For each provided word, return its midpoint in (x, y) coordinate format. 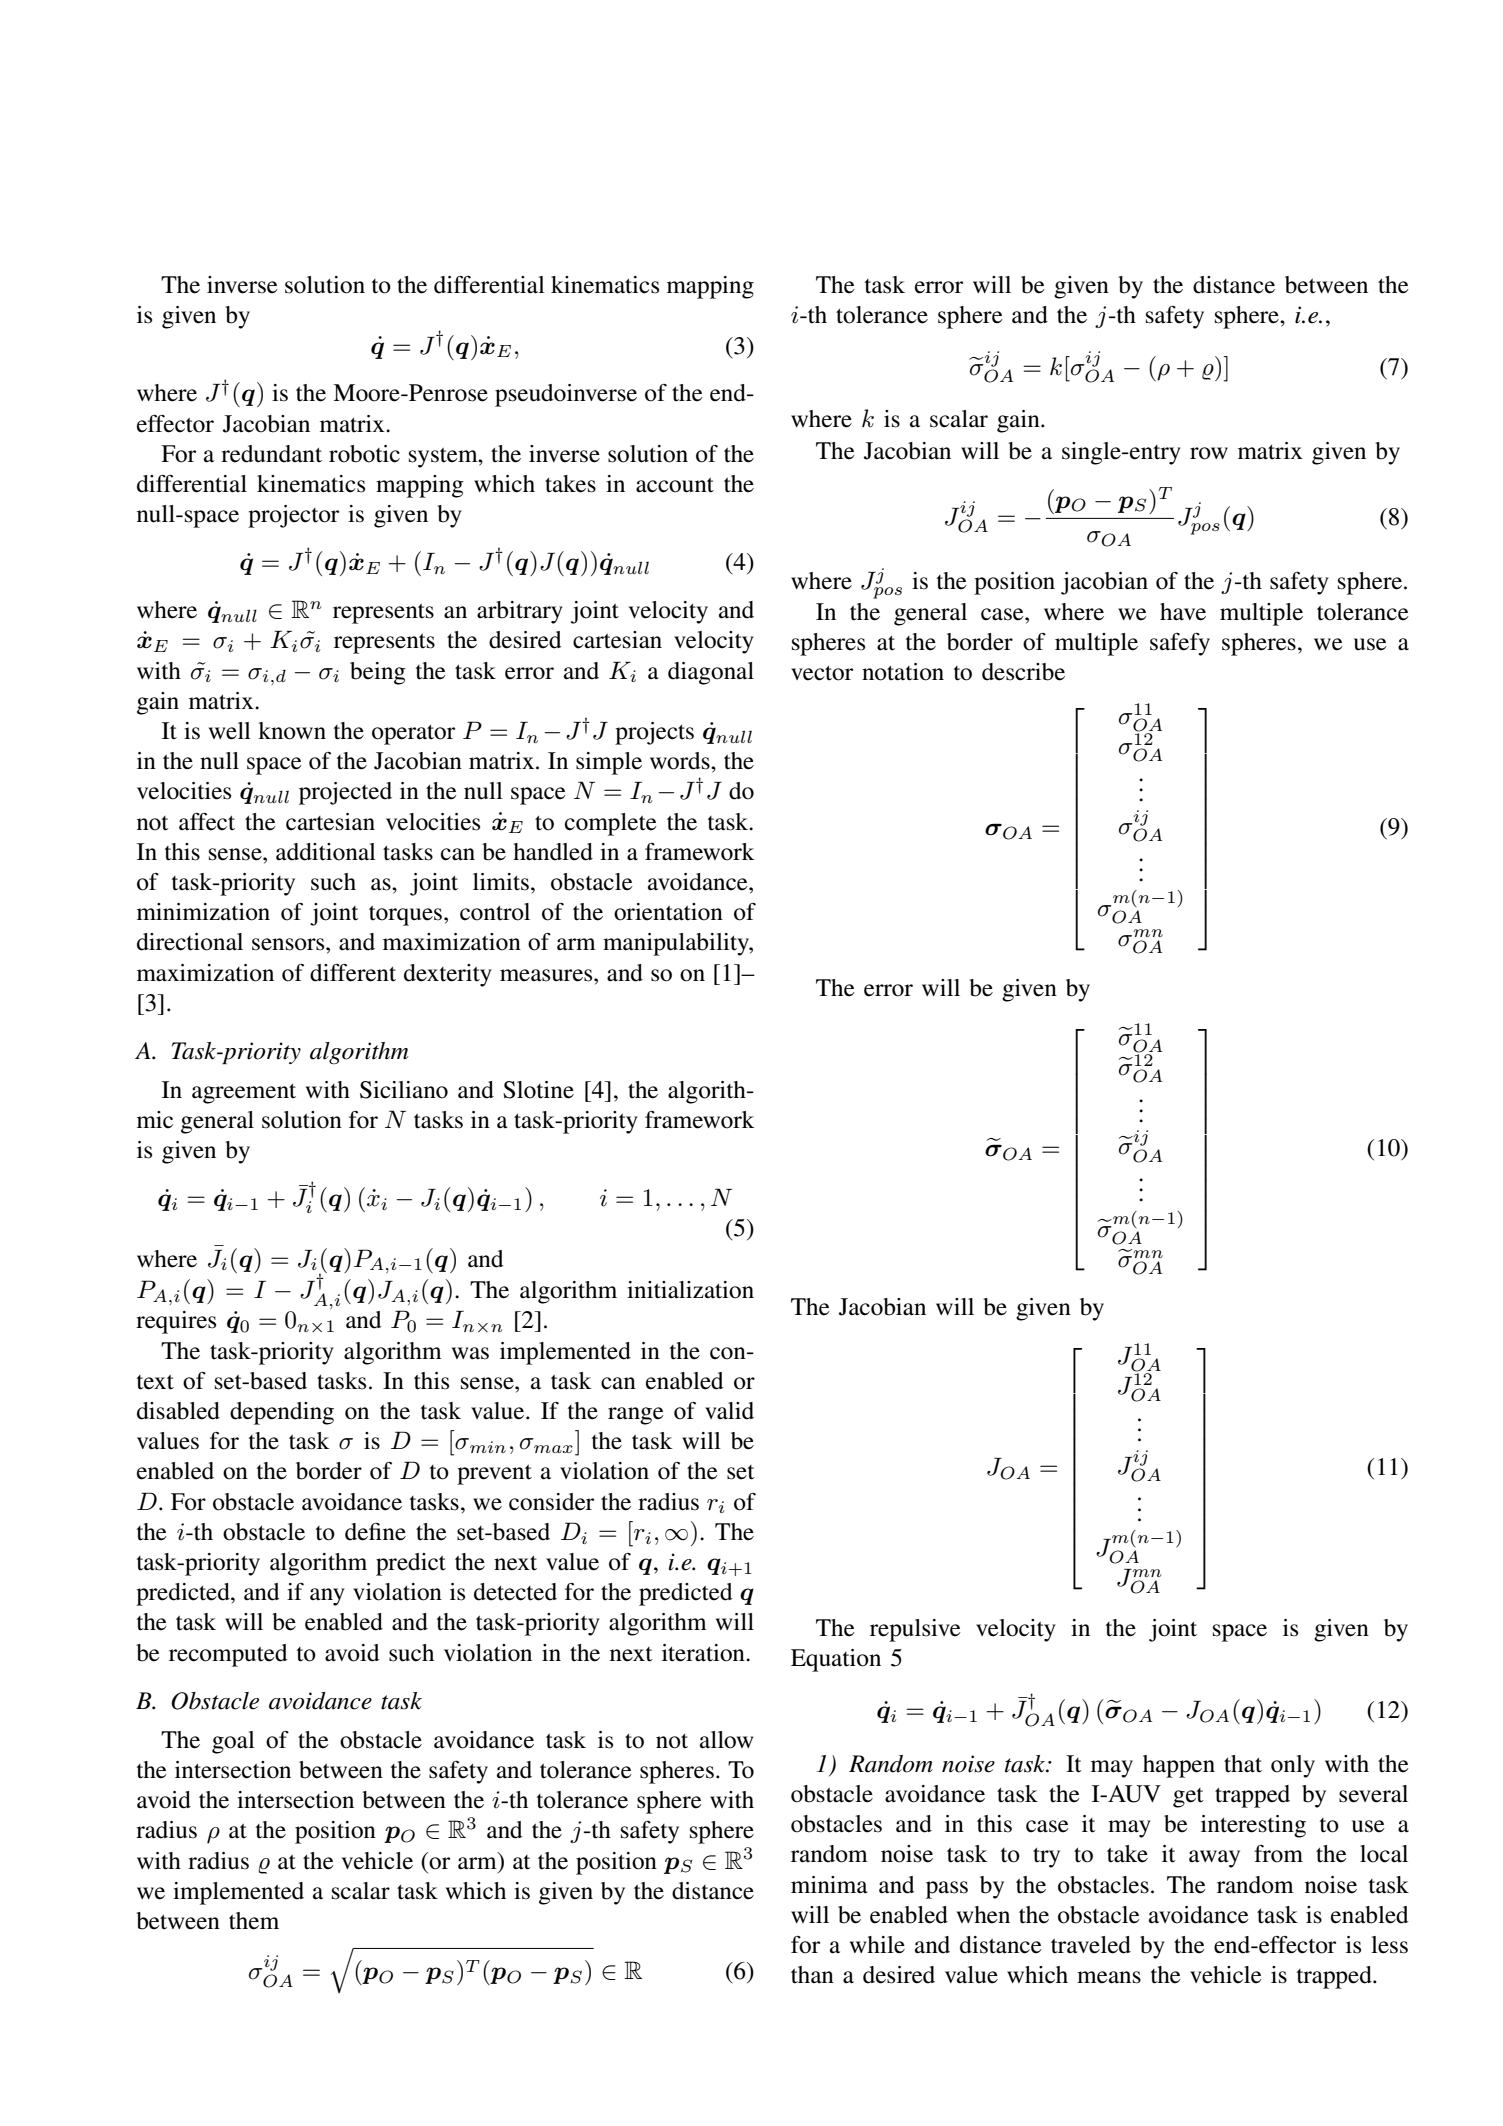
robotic (364, 454)
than (812, 1975)
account (675, 485)
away (1214, 1859)
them (254, 1921)
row (1209, 453)
